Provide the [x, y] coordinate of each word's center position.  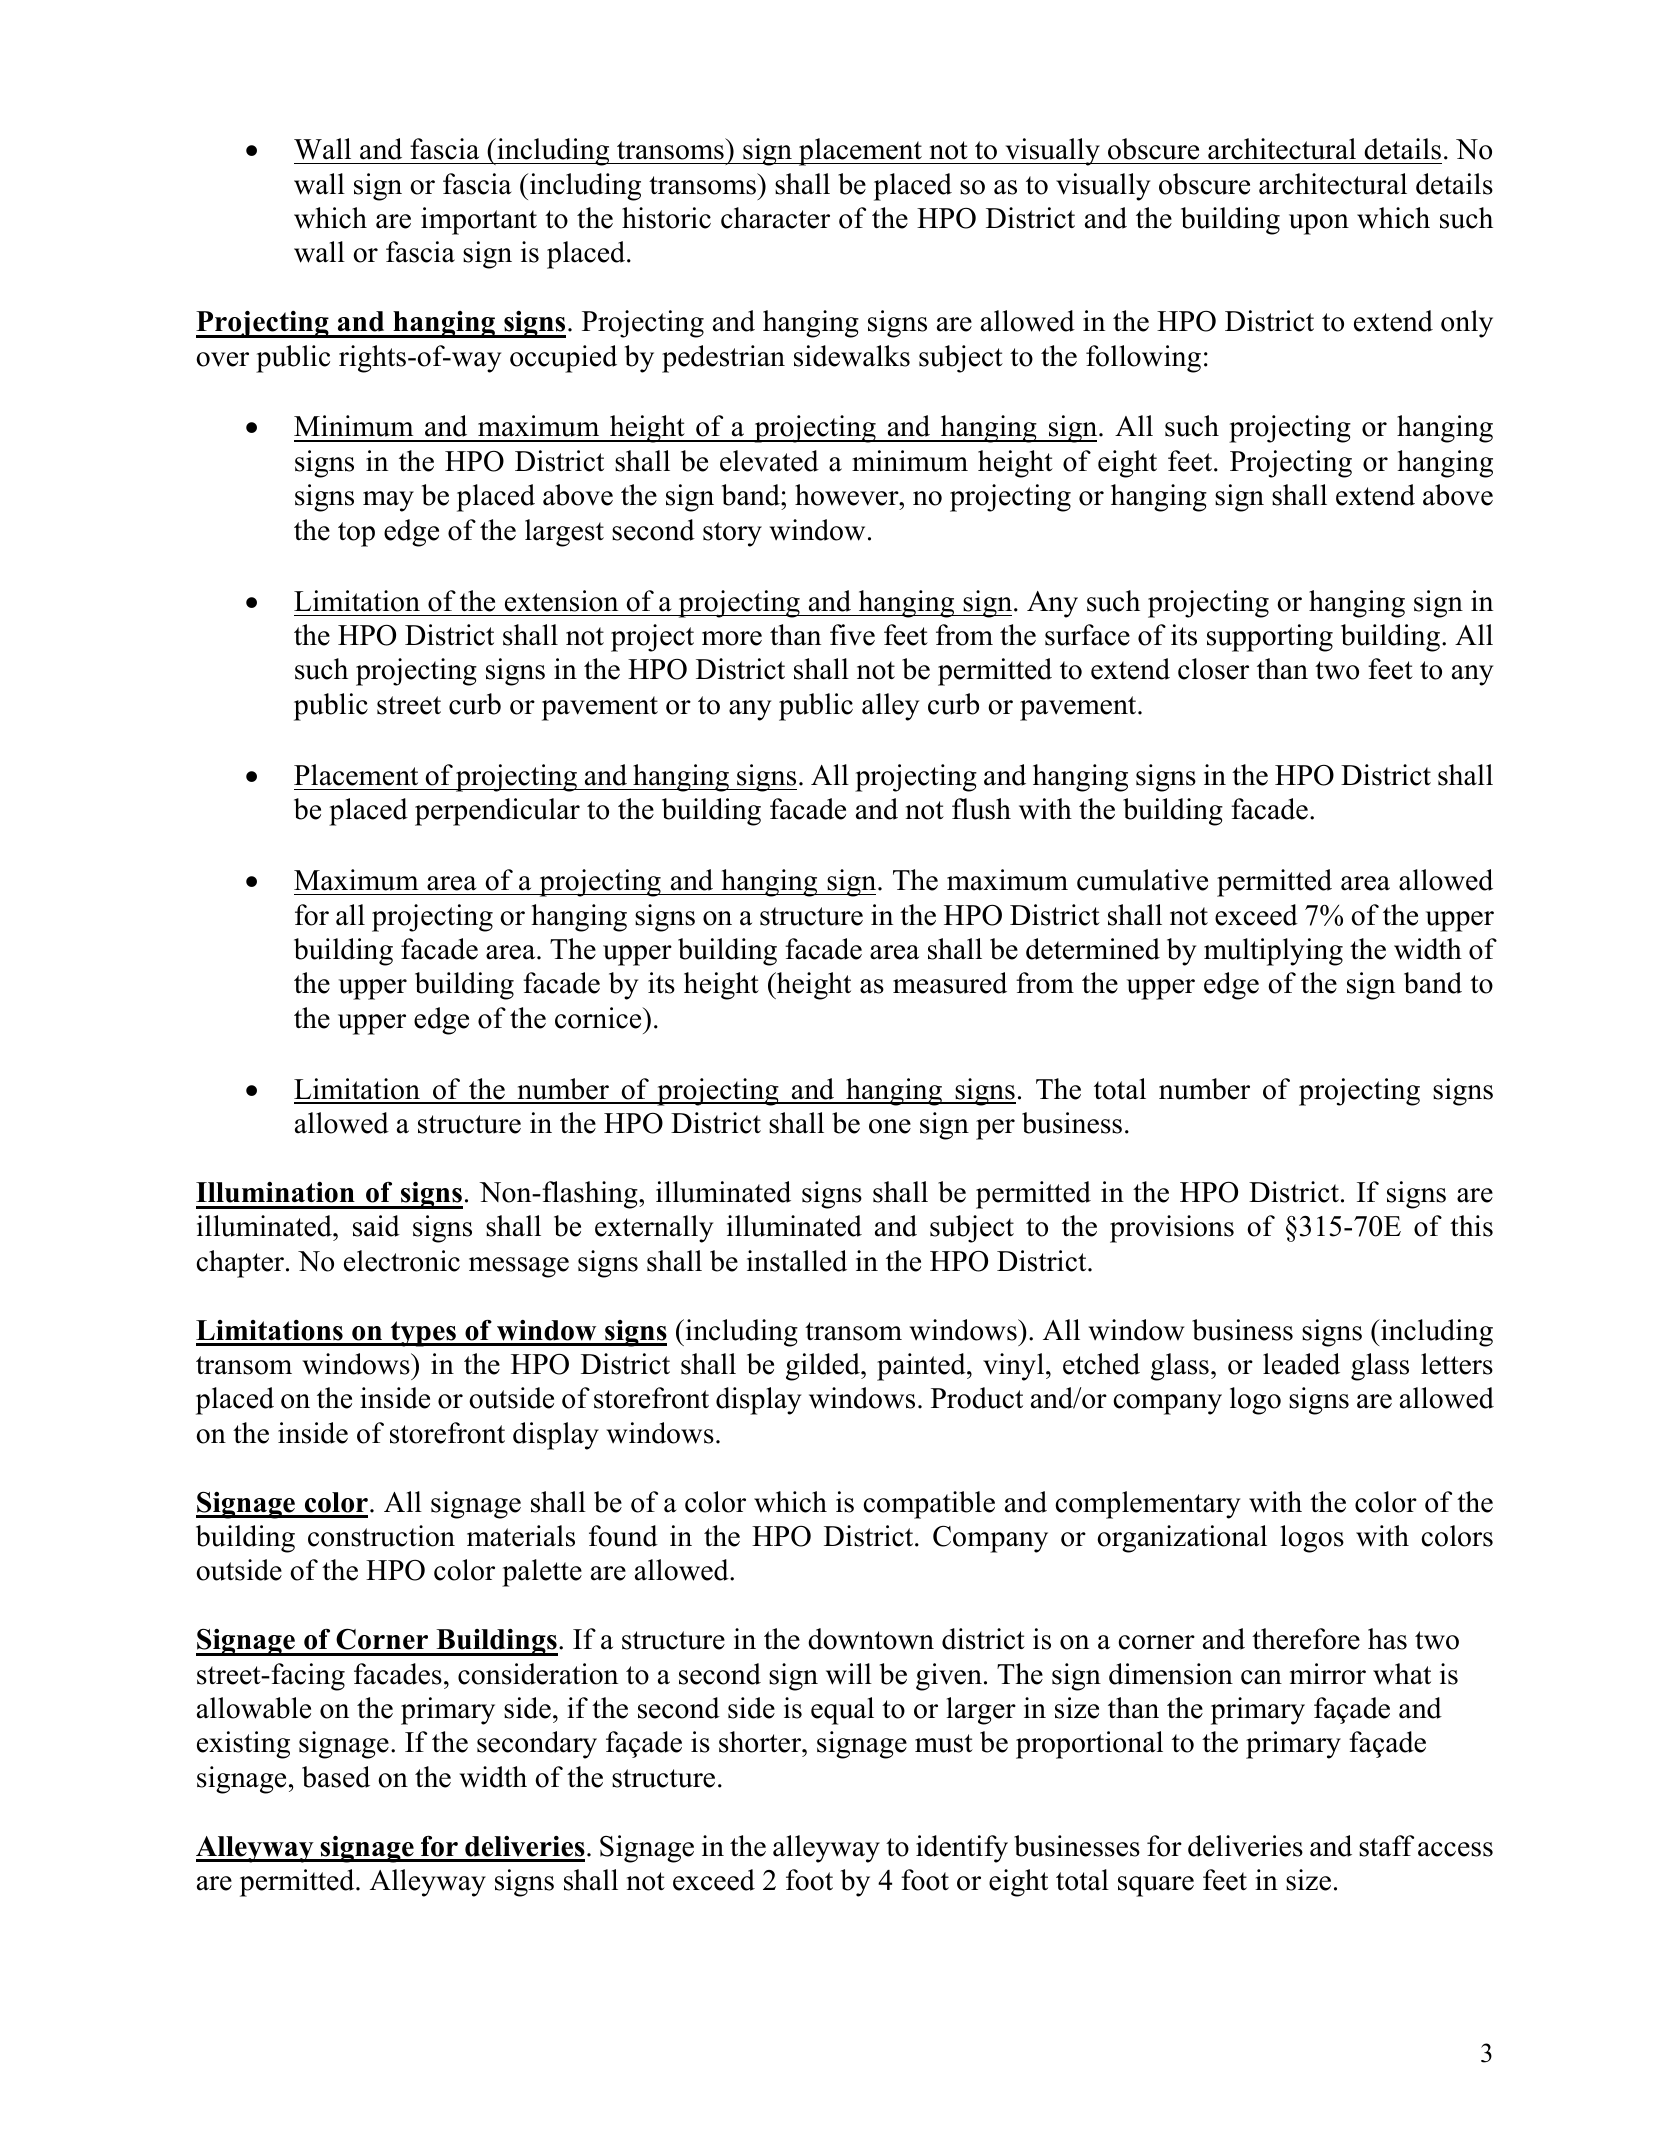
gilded [824, 1367]
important [479, 221]
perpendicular [497, 812]
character [775, 218]
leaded [1301, 1364]
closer [1213, 669]
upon [1319, 224]
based [336, 1777]
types [423, 1334]
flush [981, 809]
